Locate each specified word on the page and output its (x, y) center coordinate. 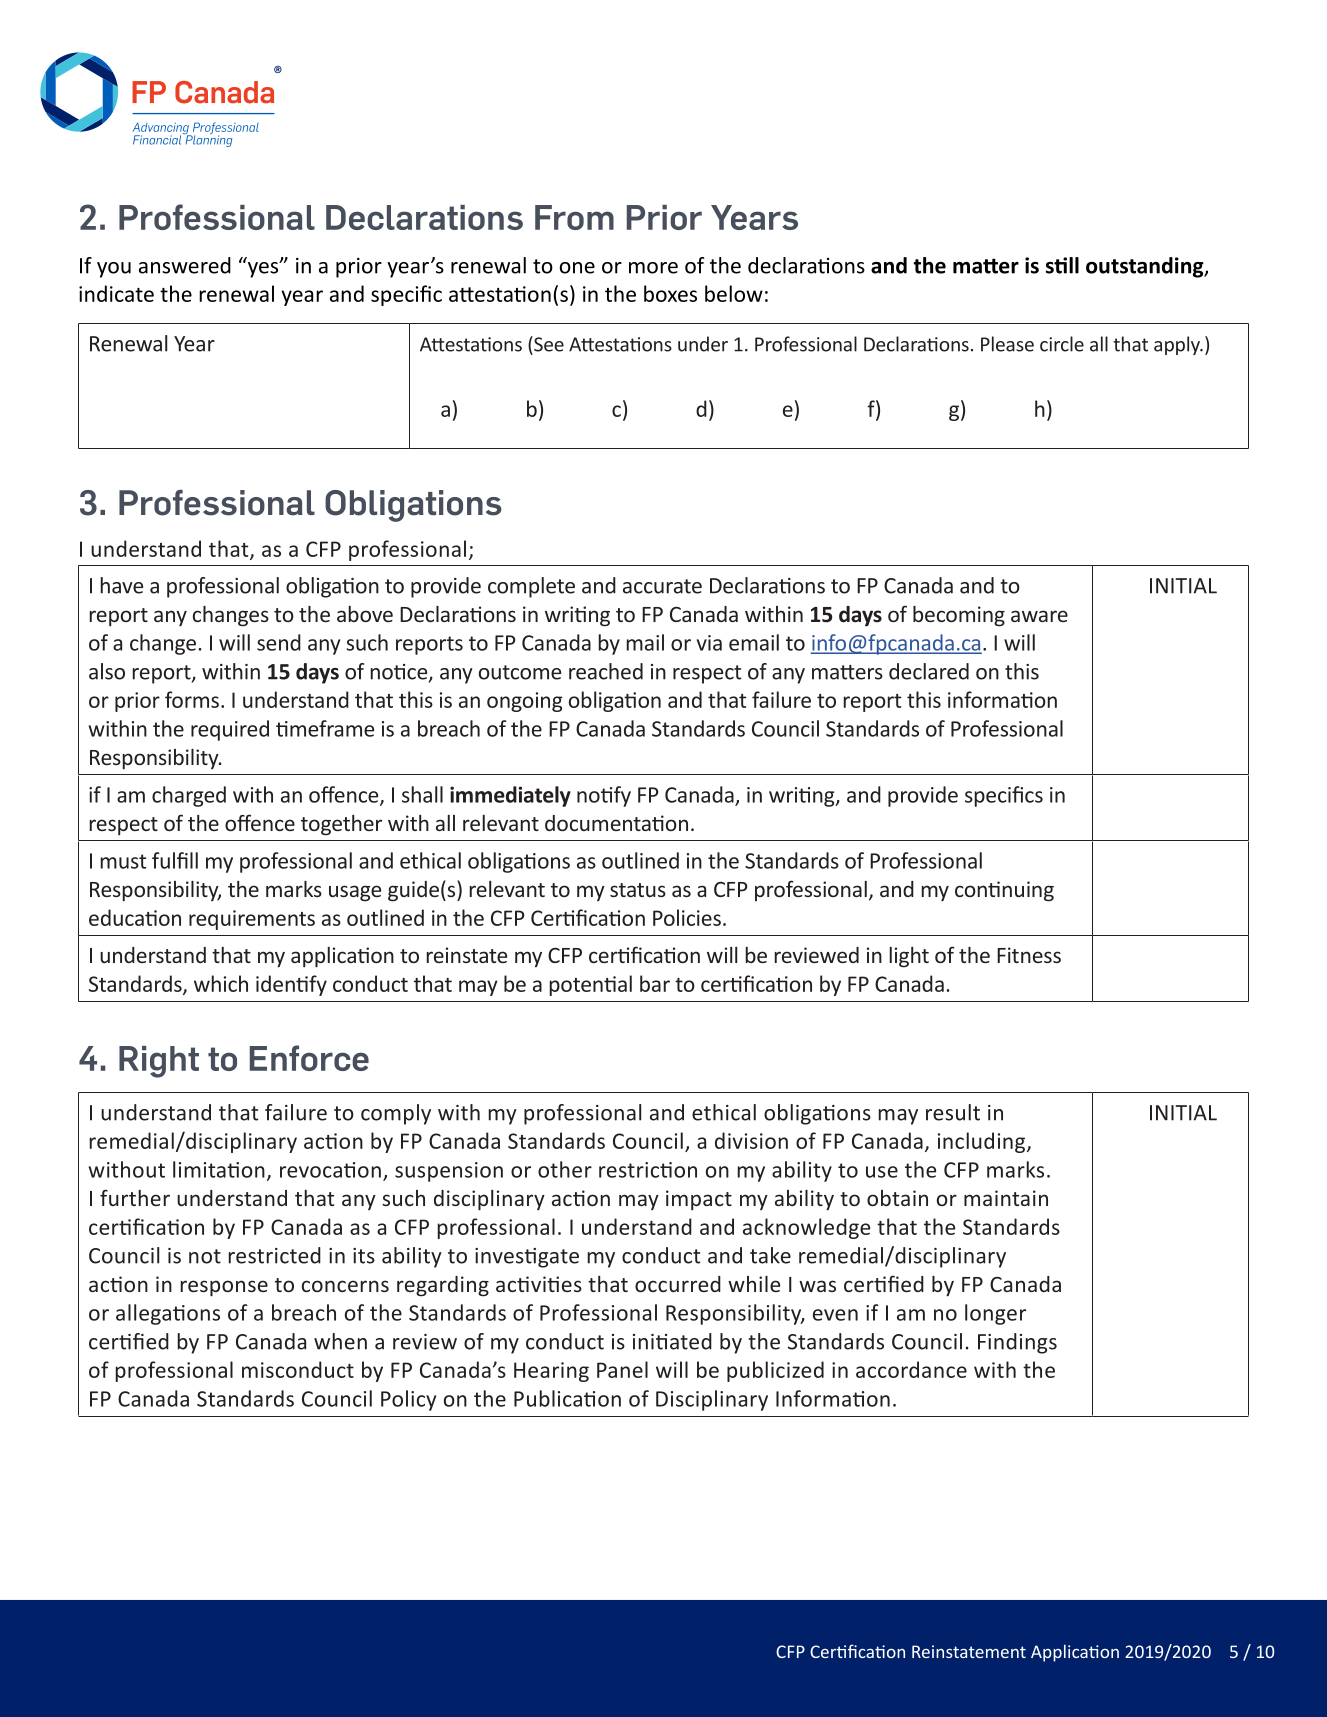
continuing (1004, 891)
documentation (616, 823)
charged (189, 796)
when (340, 1341)
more (653, 268)
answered (185, 265)
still (1062, 265)
